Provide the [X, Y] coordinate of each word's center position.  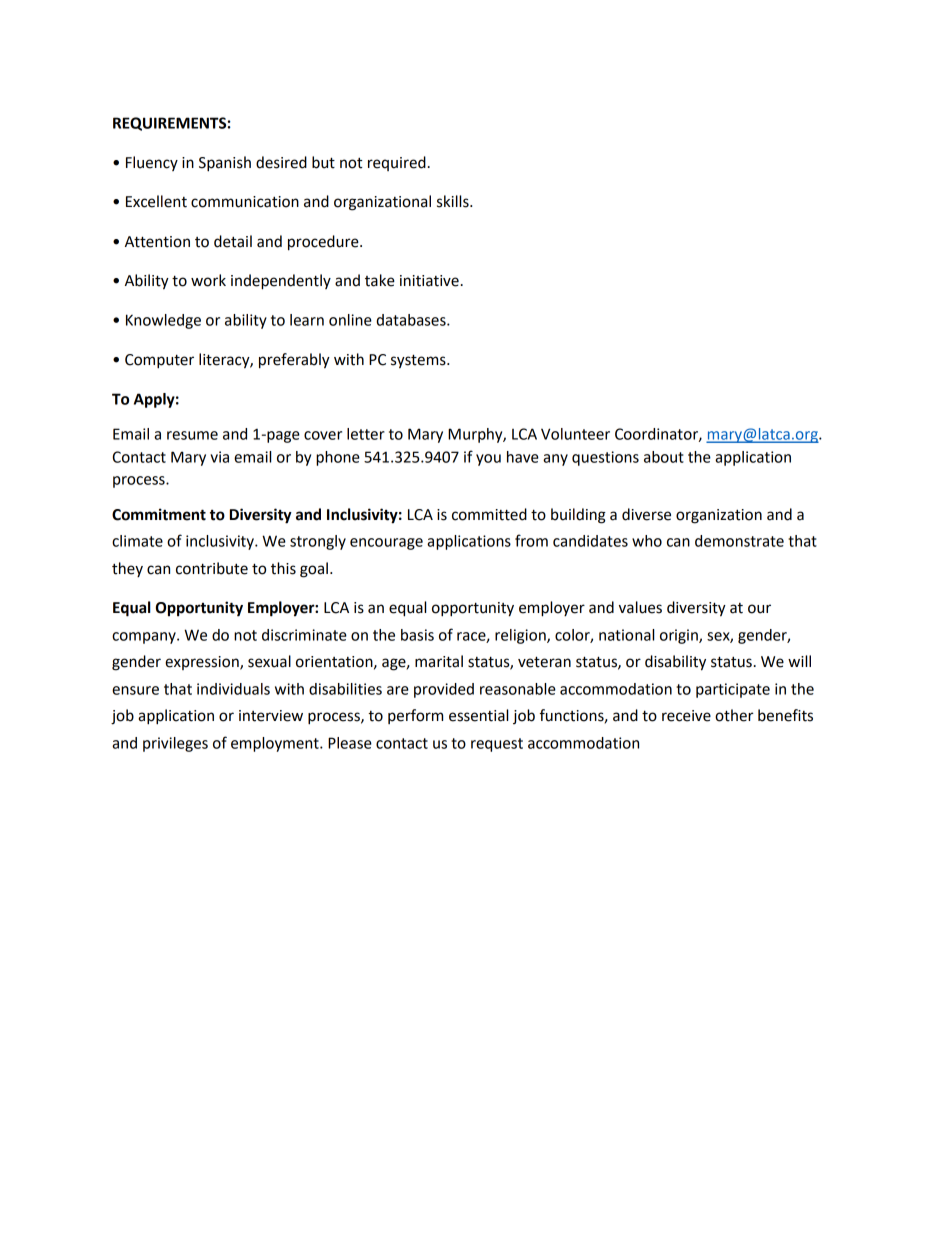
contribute [212, 568]
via [219, 457]
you [488, 460]
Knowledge [163, 321]
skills [454, 201]
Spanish [225, 164]
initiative [429, 281]
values [640, 607]
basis [417, 635]
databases [412, 320]
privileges [175, 744]
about [664, 457]
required [397, 163]
